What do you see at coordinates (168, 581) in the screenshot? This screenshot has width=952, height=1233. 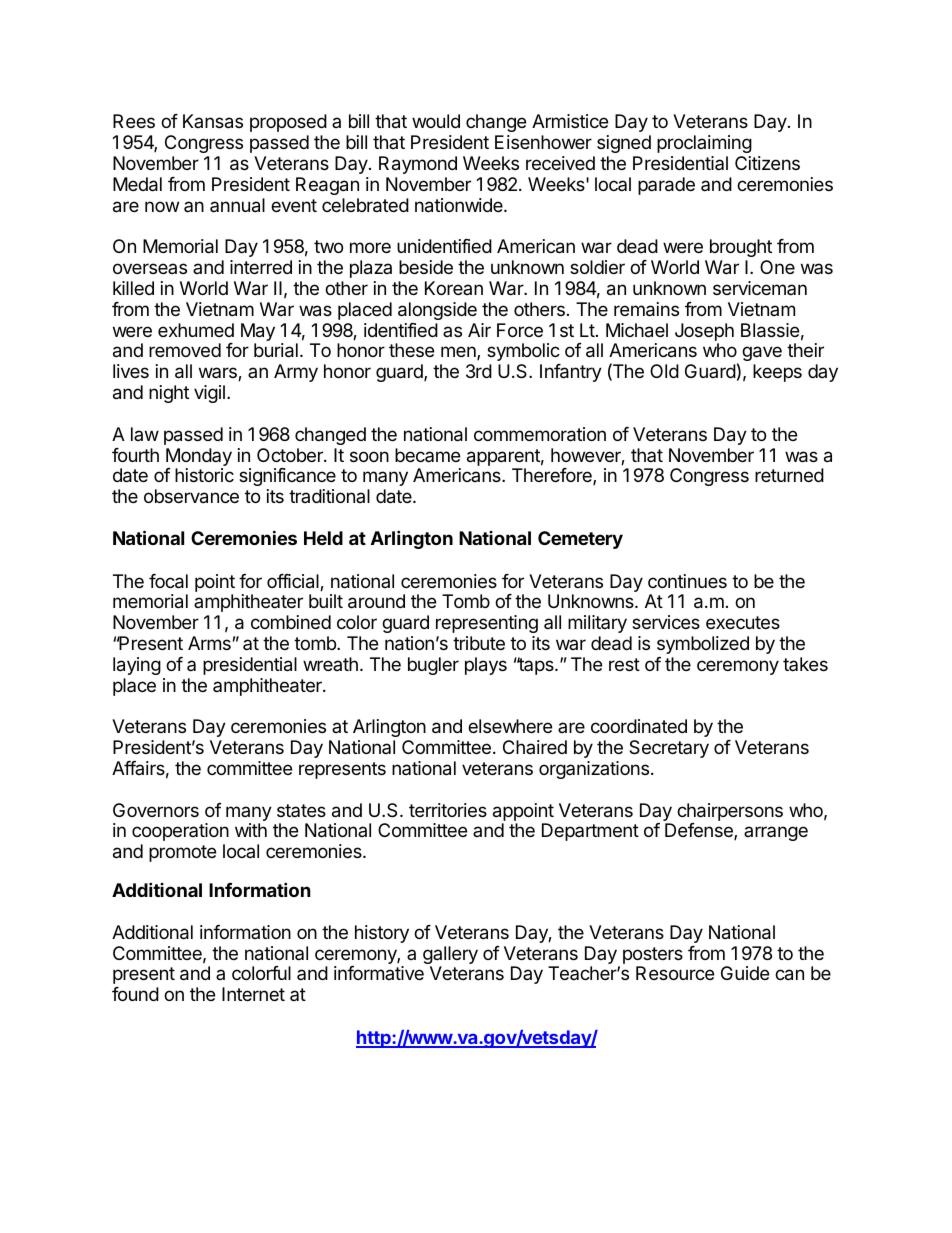 I see `focal` at bounding box center [168, 581].
